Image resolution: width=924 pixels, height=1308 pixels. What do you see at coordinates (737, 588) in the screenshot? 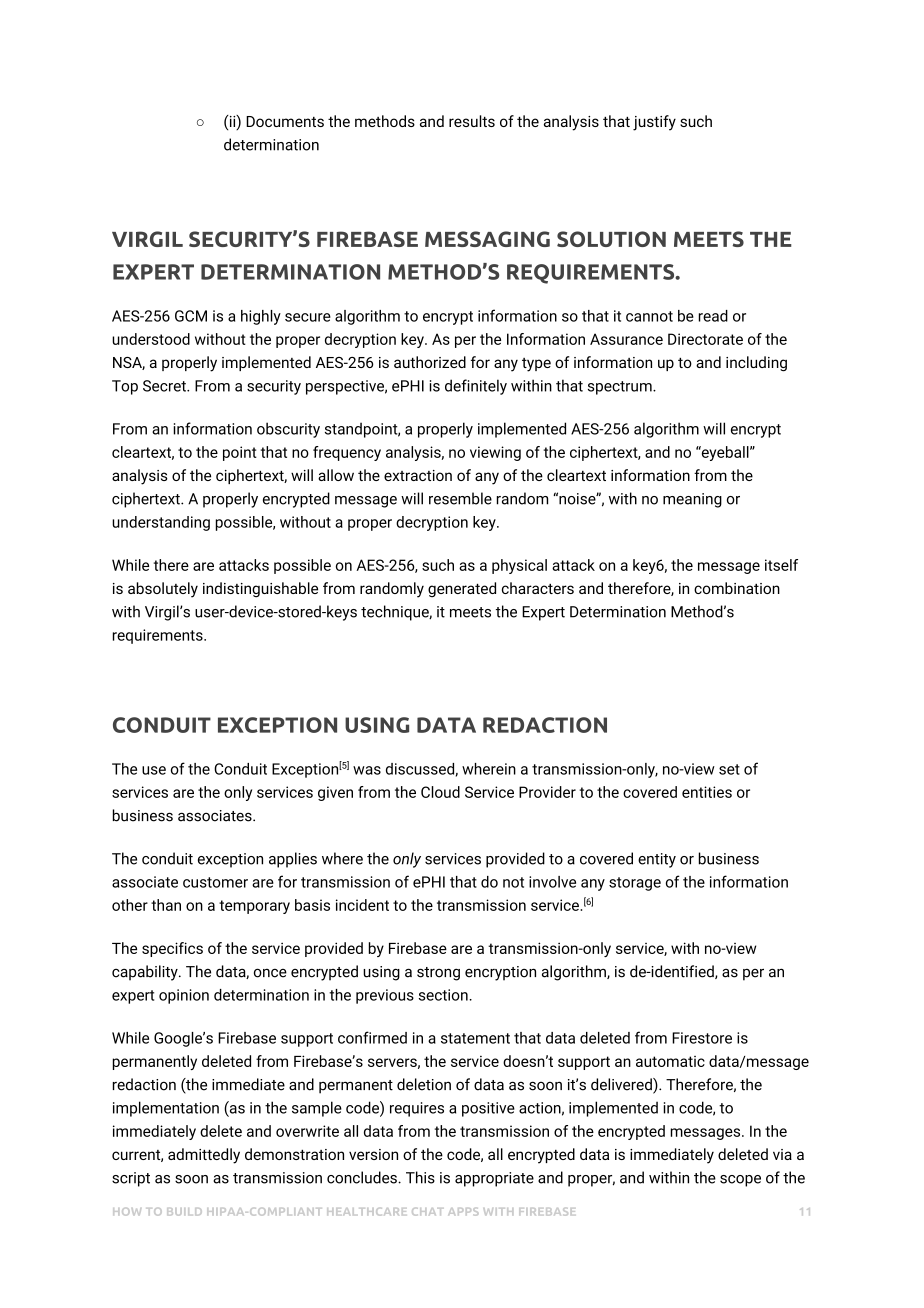
I see `combination` at bounding box center [737, 588].
